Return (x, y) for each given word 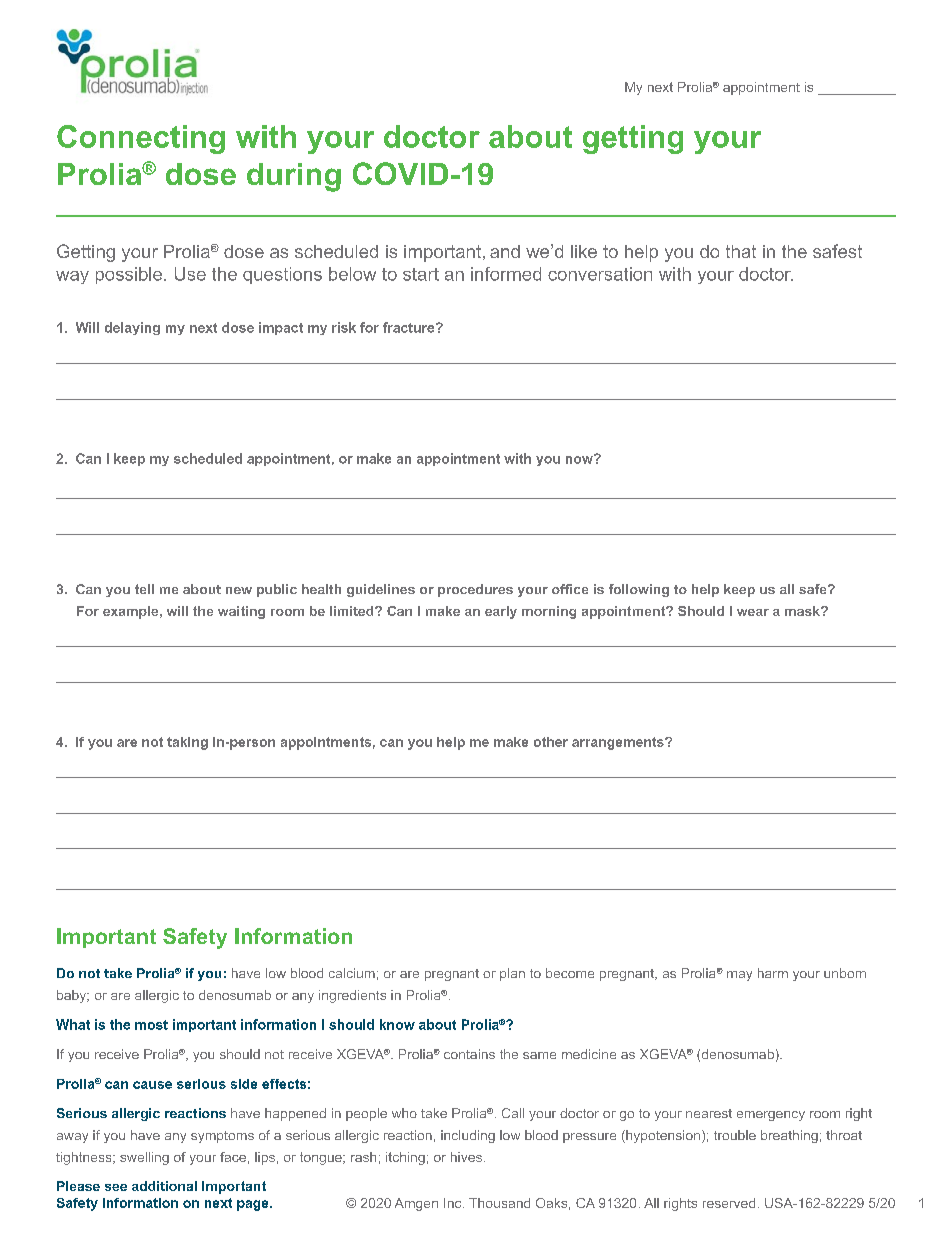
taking (187, 743)
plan (512, 974)
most (151, 1025)
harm (773, 973)
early (501, 612)
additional (164, 1186)
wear (753, 612)
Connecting (141, 139)
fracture (410, 327)
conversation (600, 274)
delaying (132, 328)
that (741, 251)
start (421, 274)
